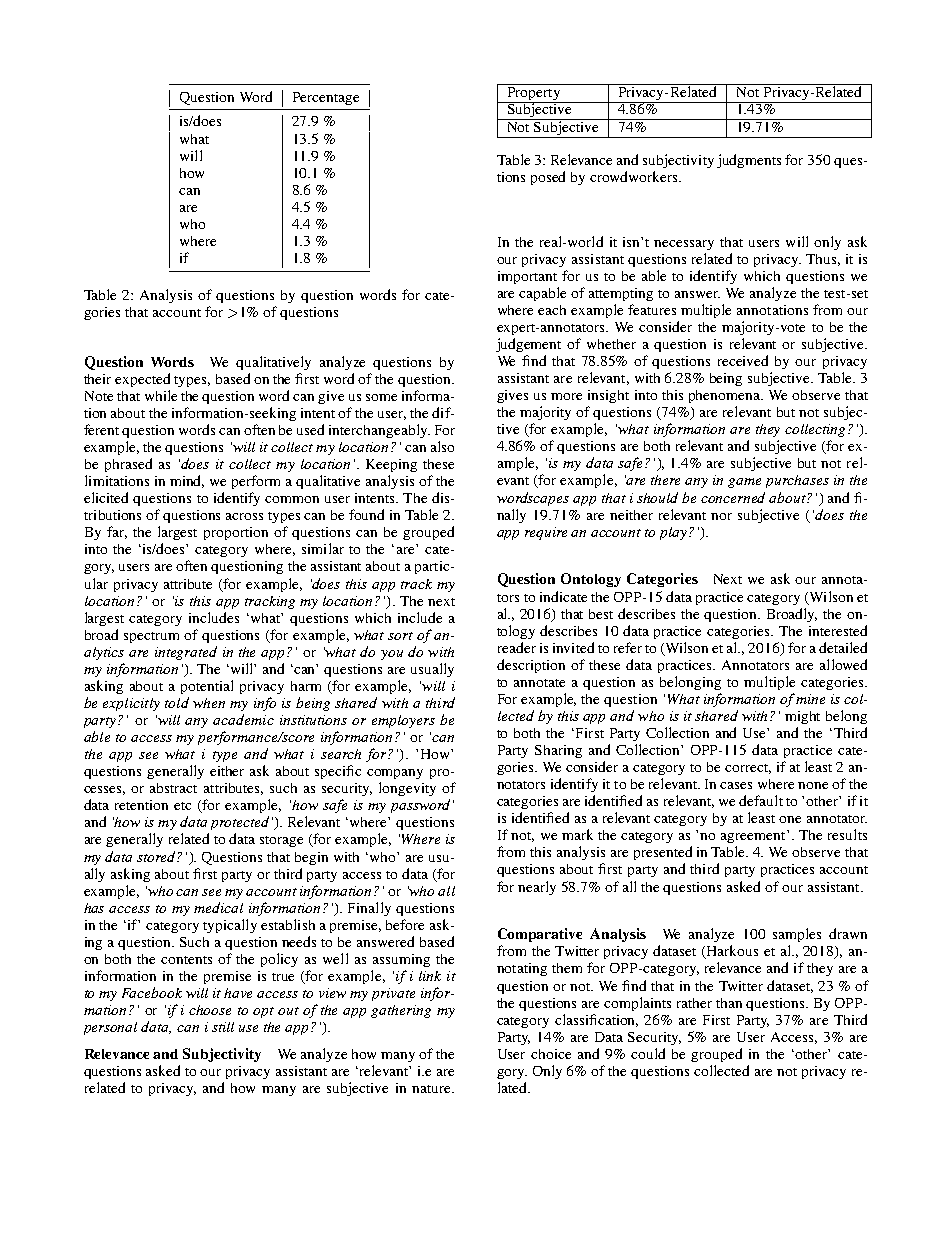 The width and height of the screenshot is (952, 1233). I want to click on abstract, so click(173, 788).
